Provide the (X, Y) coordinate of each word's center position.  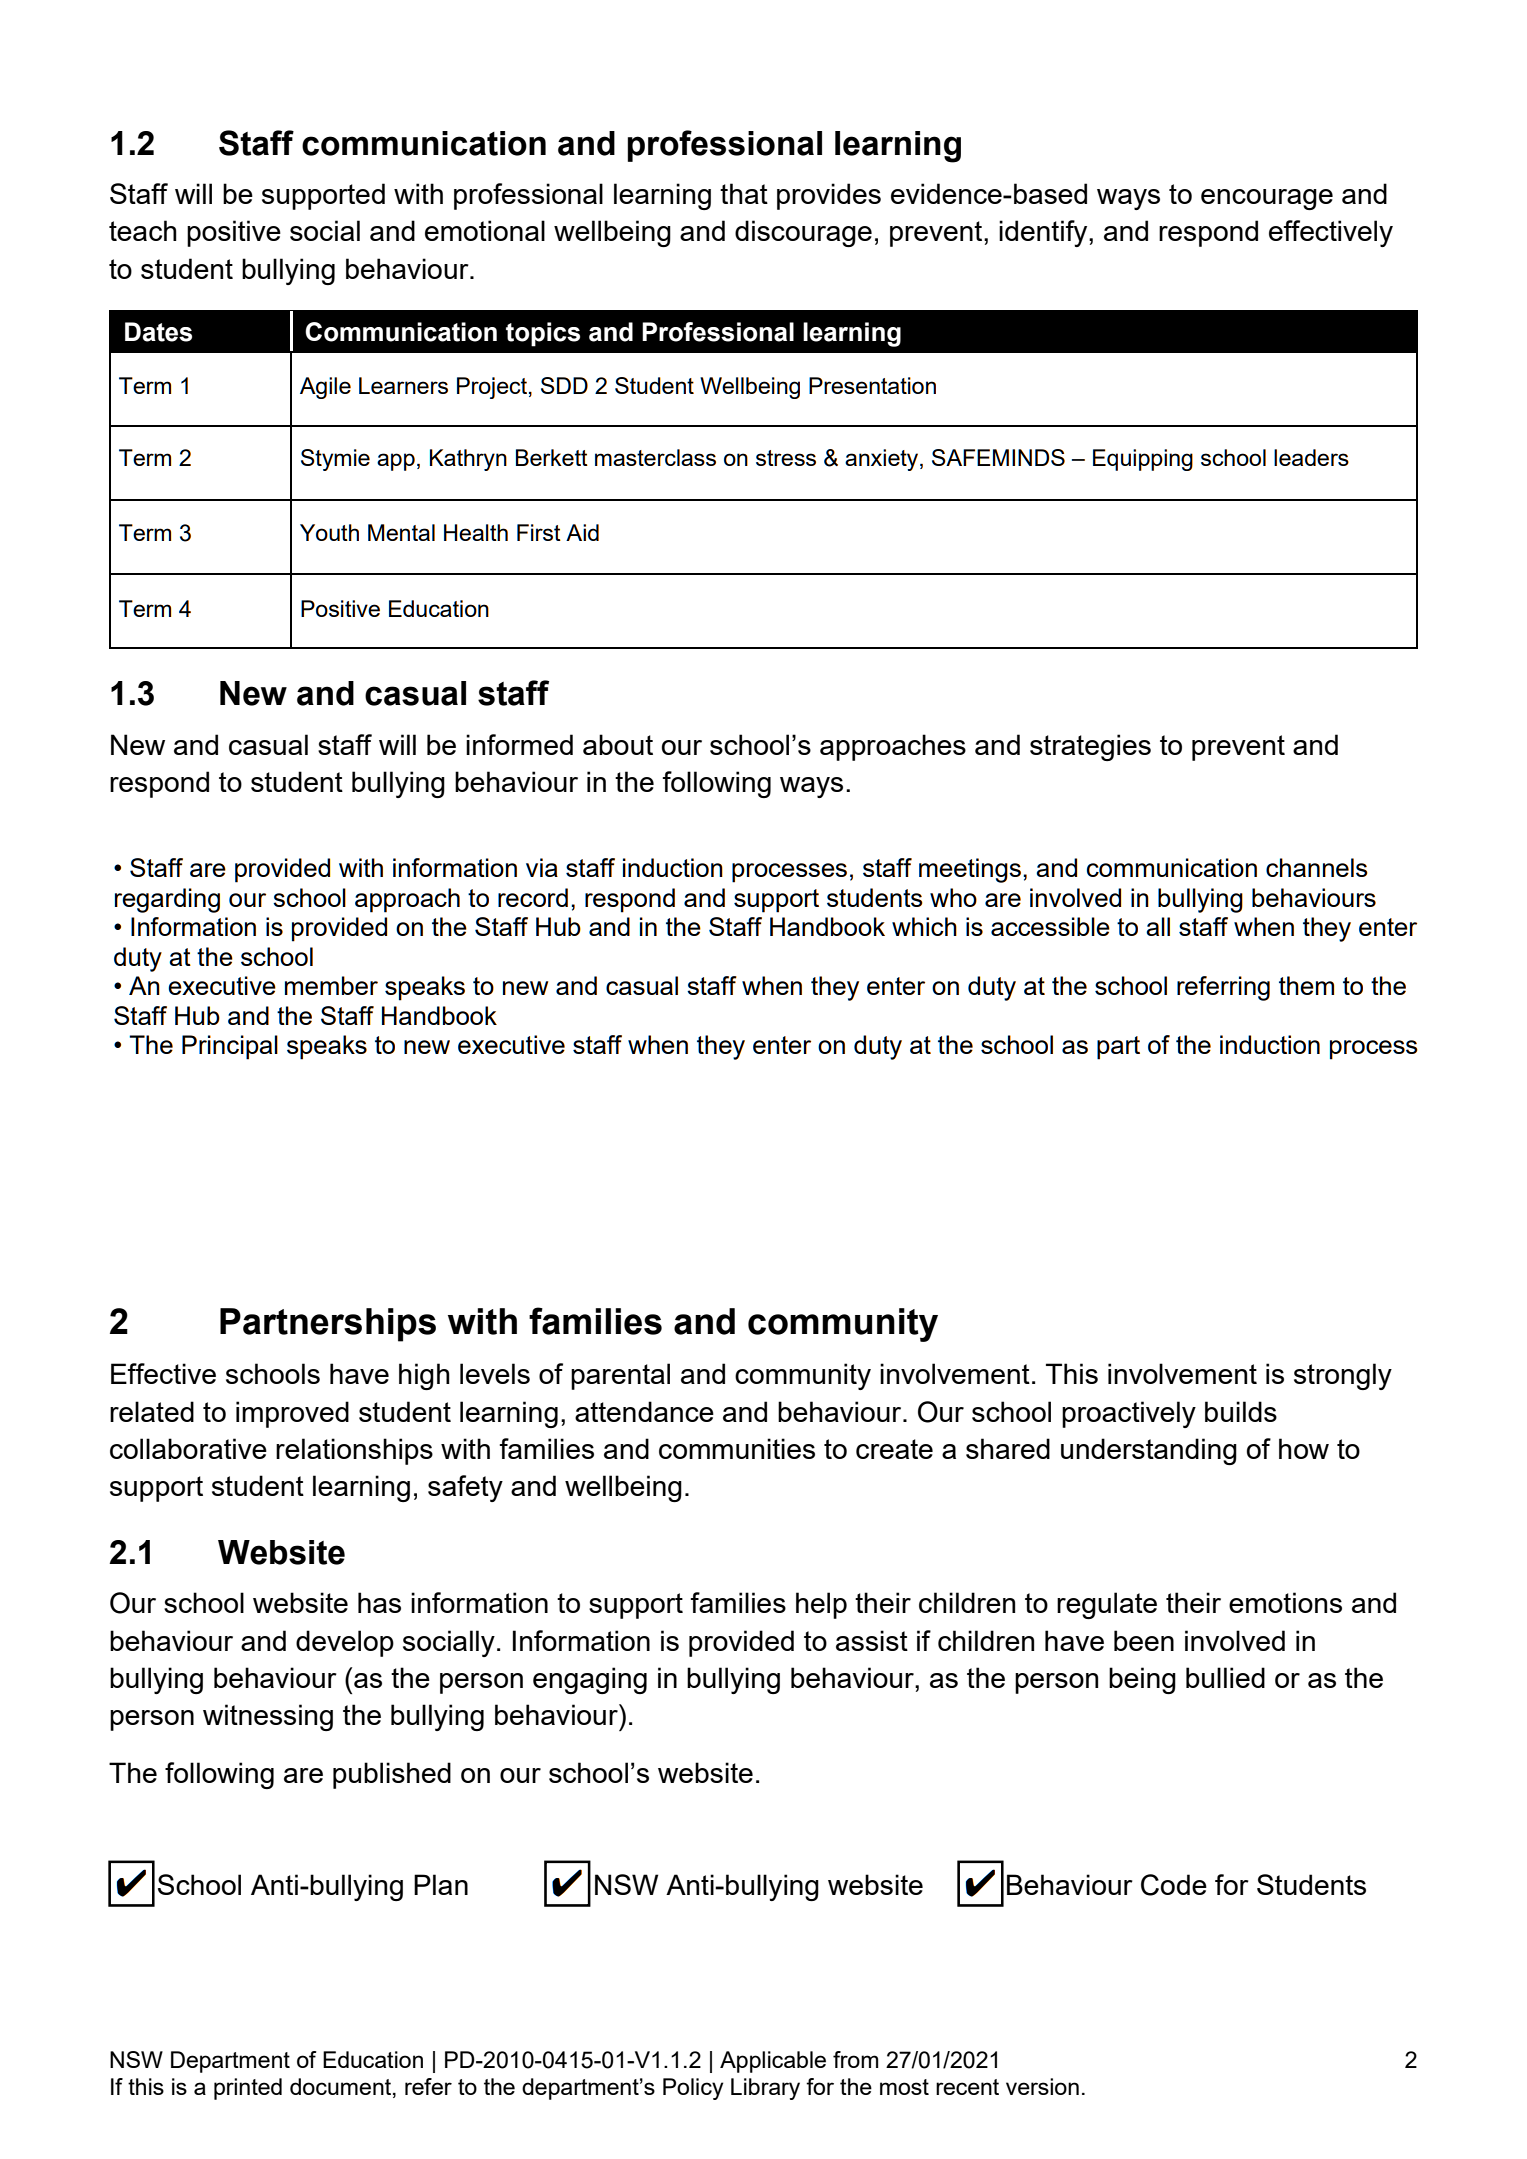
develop (345, 1643)
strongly (1343, 1376)
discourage (803, 233)
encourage (1267, 199)
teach (143, 230)
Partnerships (328, 1325)
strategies (1090, 747)
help (821, 1605)
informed (519, 744)
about (618, 744)
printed (248, 2089)
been (1144, 1640)
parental (620, 1376)
